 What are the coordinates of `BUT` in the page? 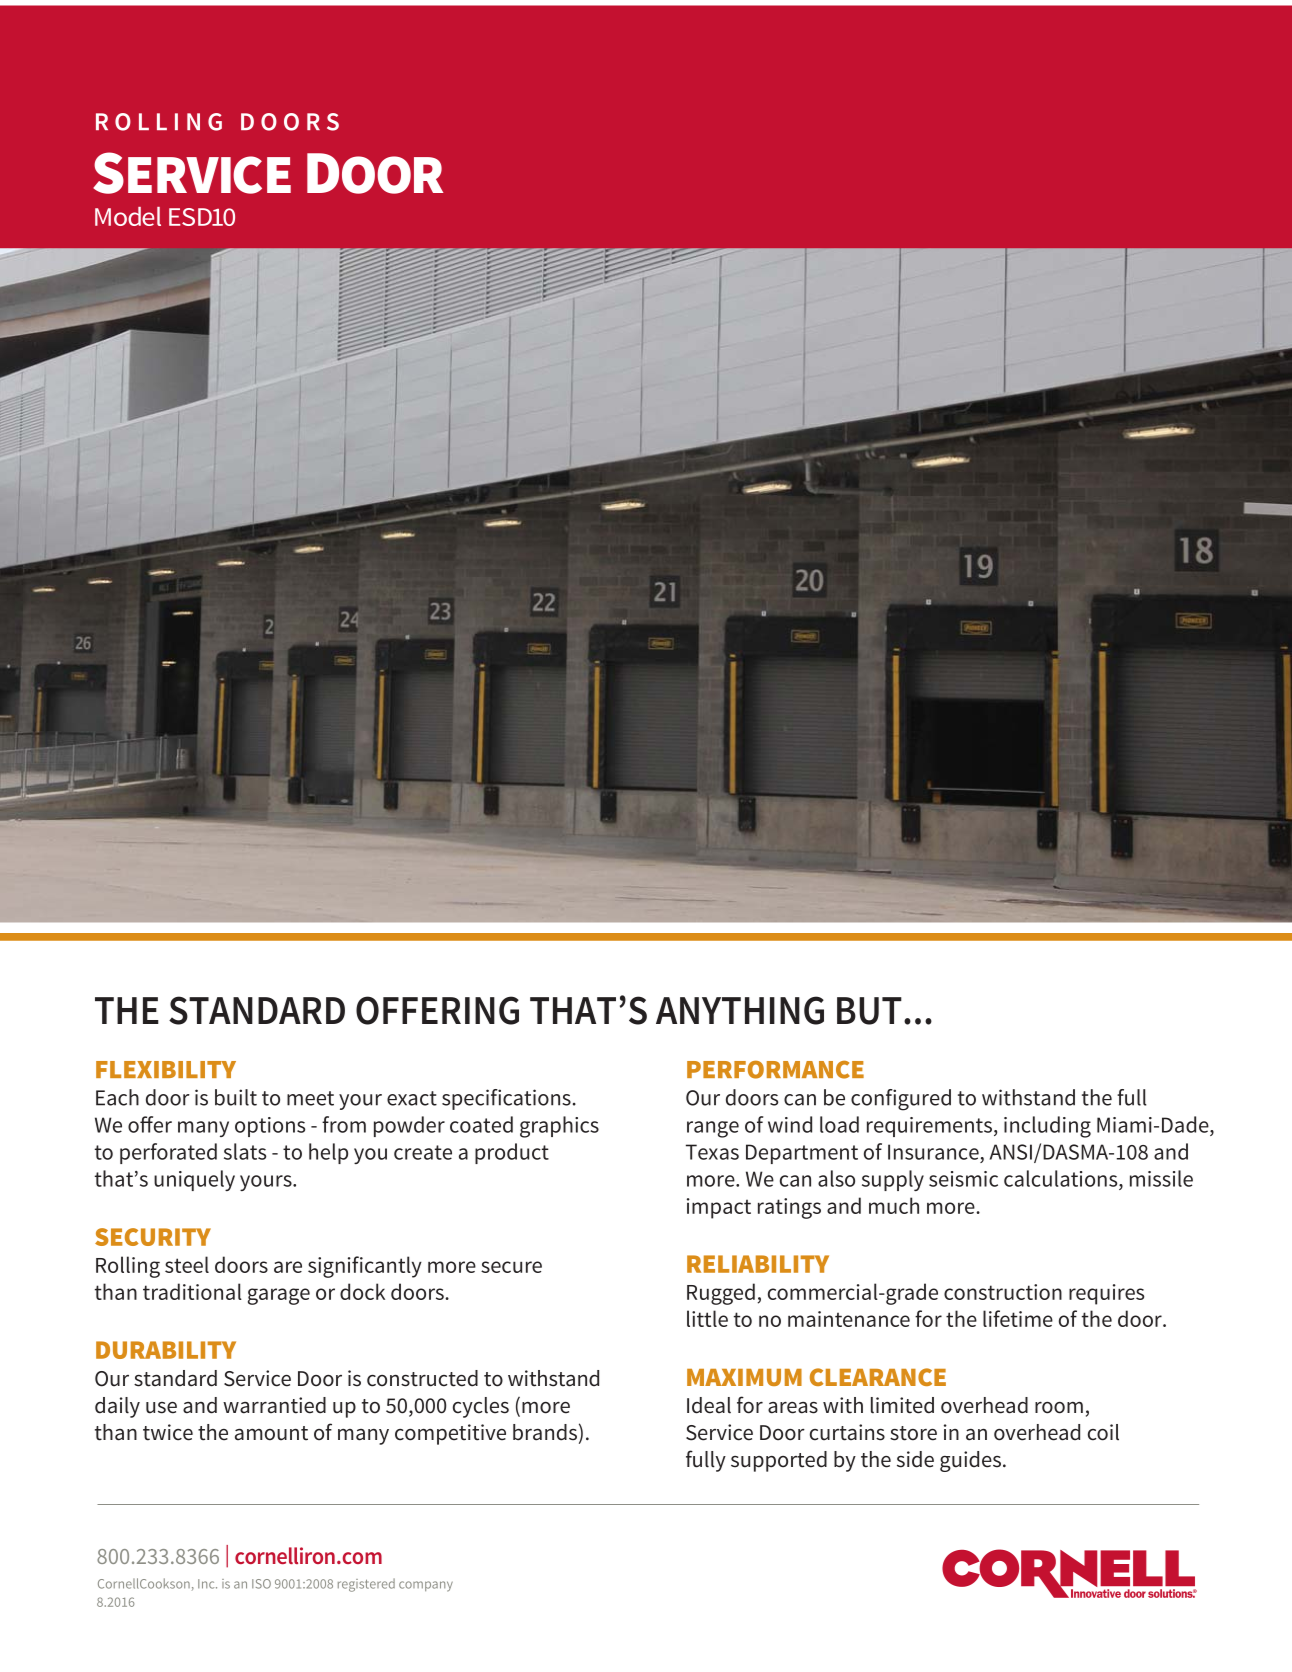 It's located at (869, 1011).
